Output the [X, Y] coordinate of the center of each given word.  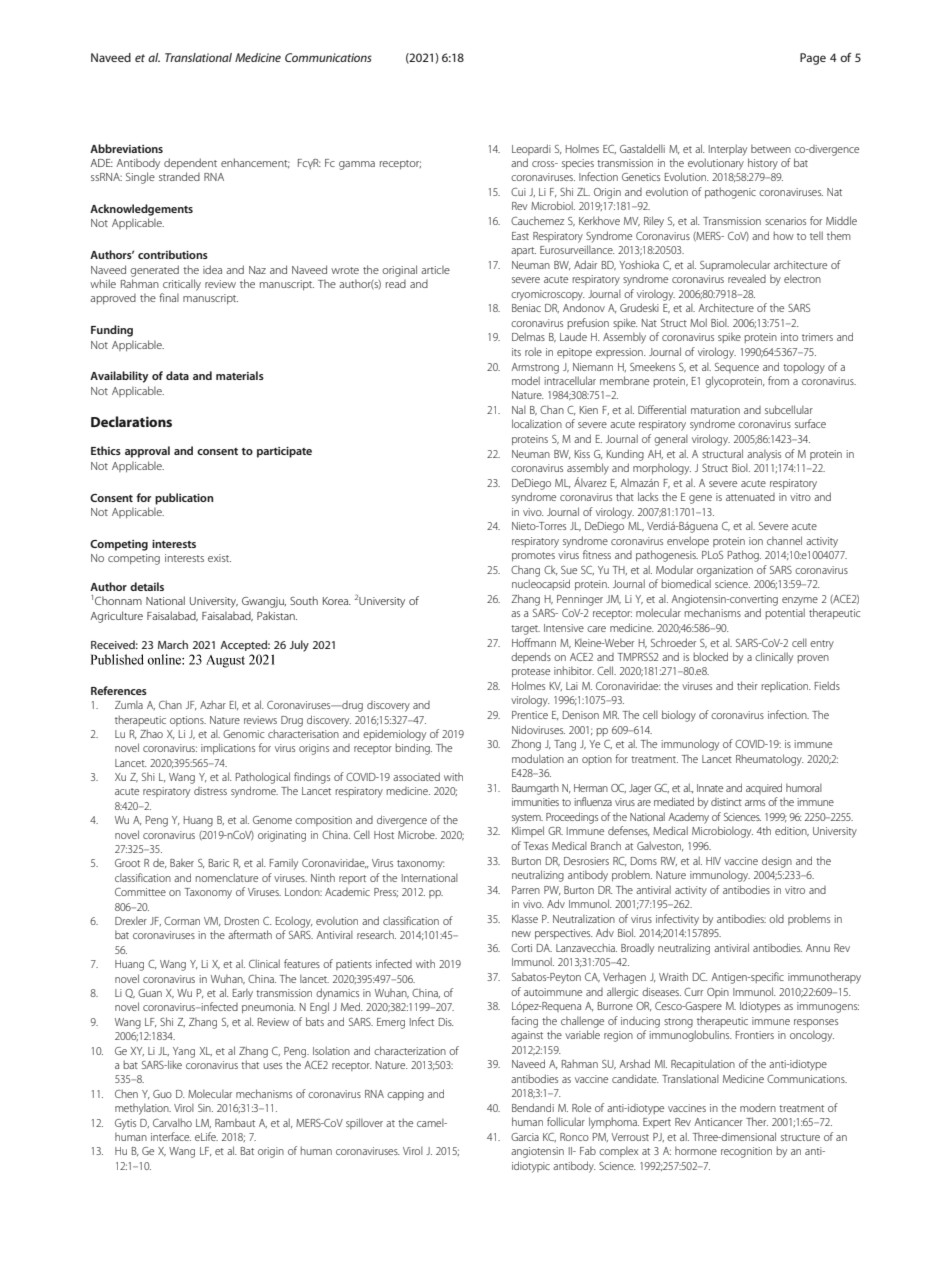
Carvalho [172, 1122]
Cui [518, 192]
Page [813, 59]
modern [758, 1108]
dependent [190, 164]
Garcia [525, 1137]
